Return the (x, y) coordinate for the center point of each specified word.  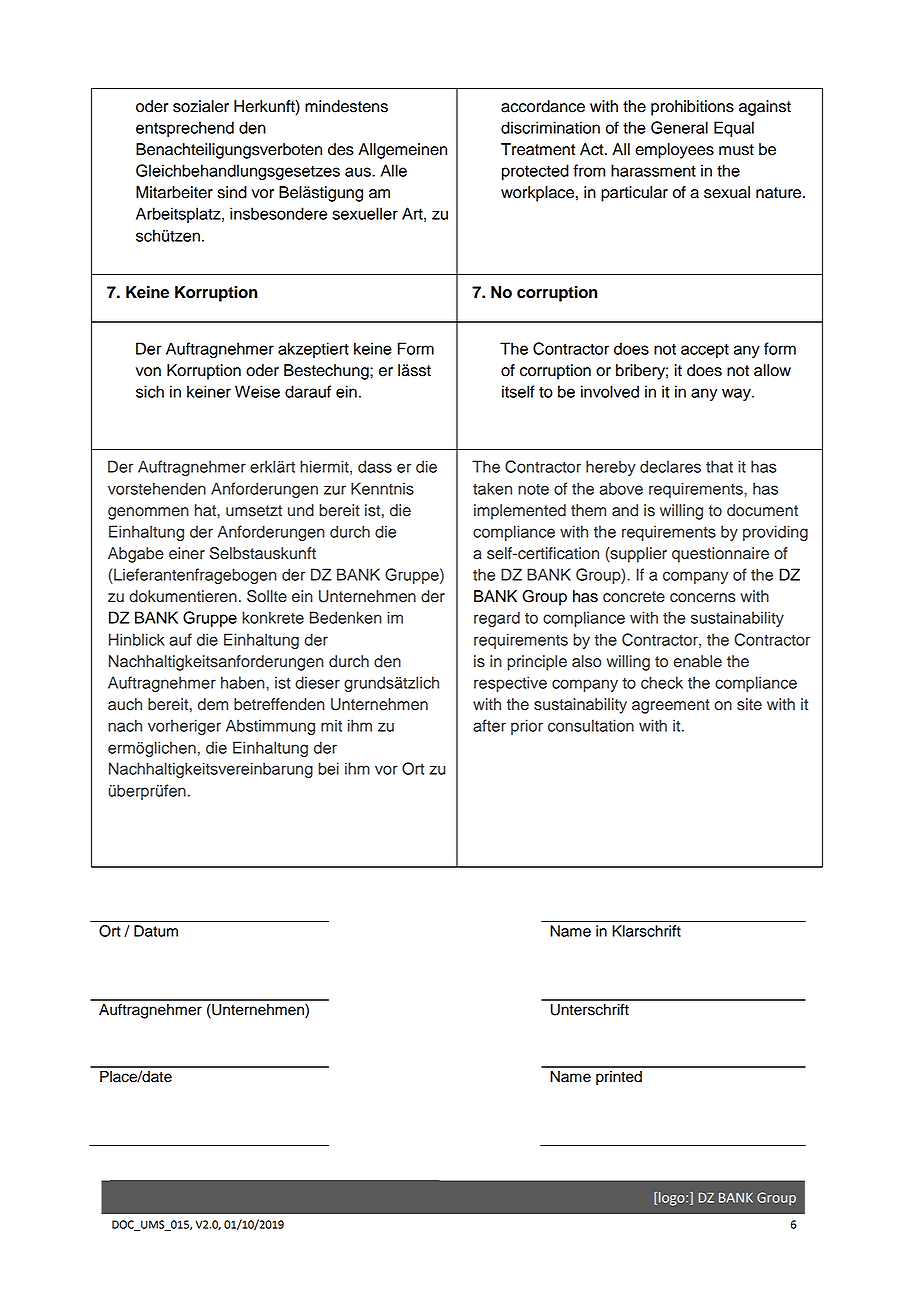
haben (244, 682)
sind (232, 192)
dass (375, 466)
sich (150, 391)
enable (698, 661)
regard (497, 619)
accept (705, 351)
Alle (393, 170)
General (679, 127)
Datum (156, 931)
